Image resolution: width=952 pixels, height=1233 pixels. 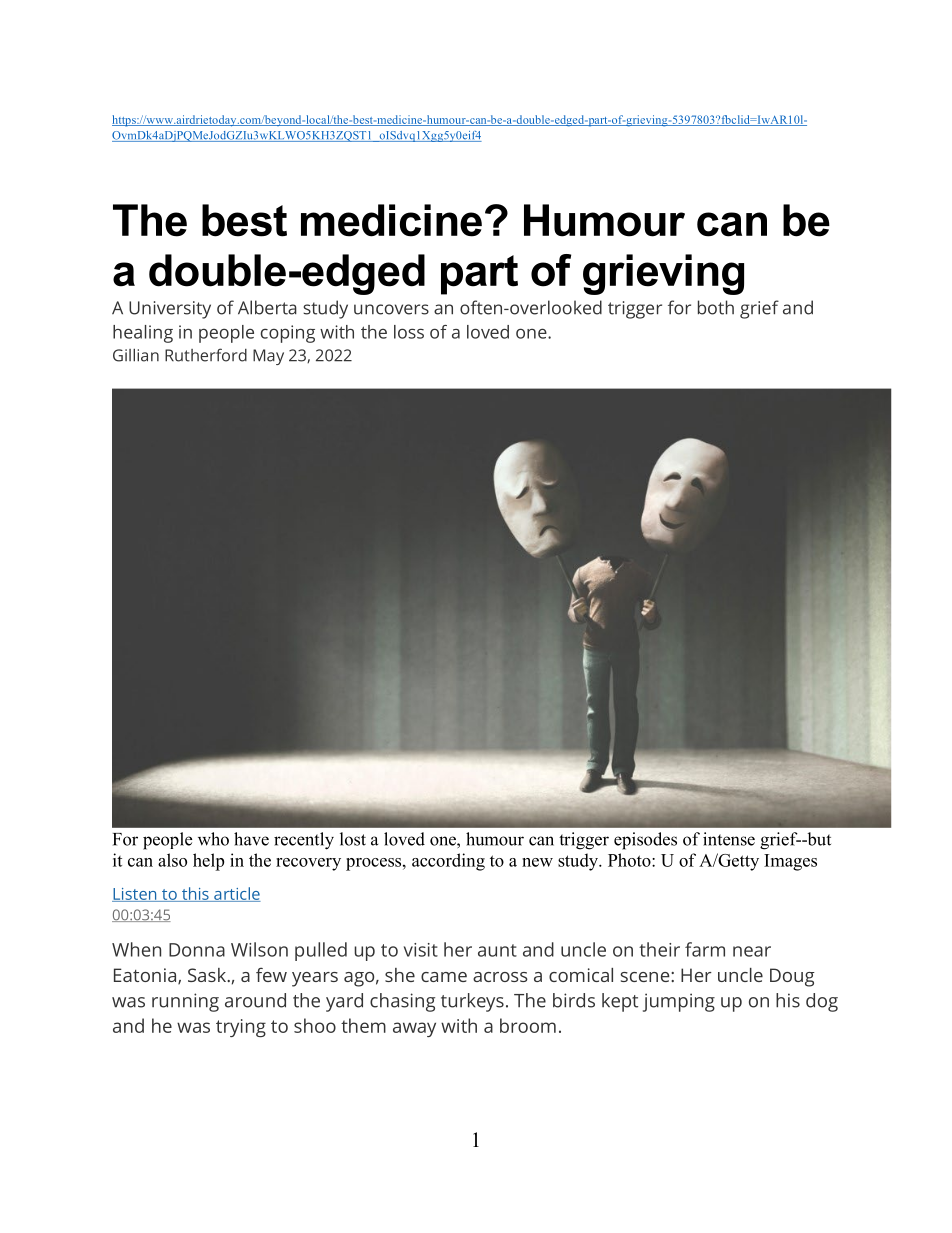 What do you see at coordinates (409, 332) in the image?
I see `loss` at bounding box center [409, 332].
